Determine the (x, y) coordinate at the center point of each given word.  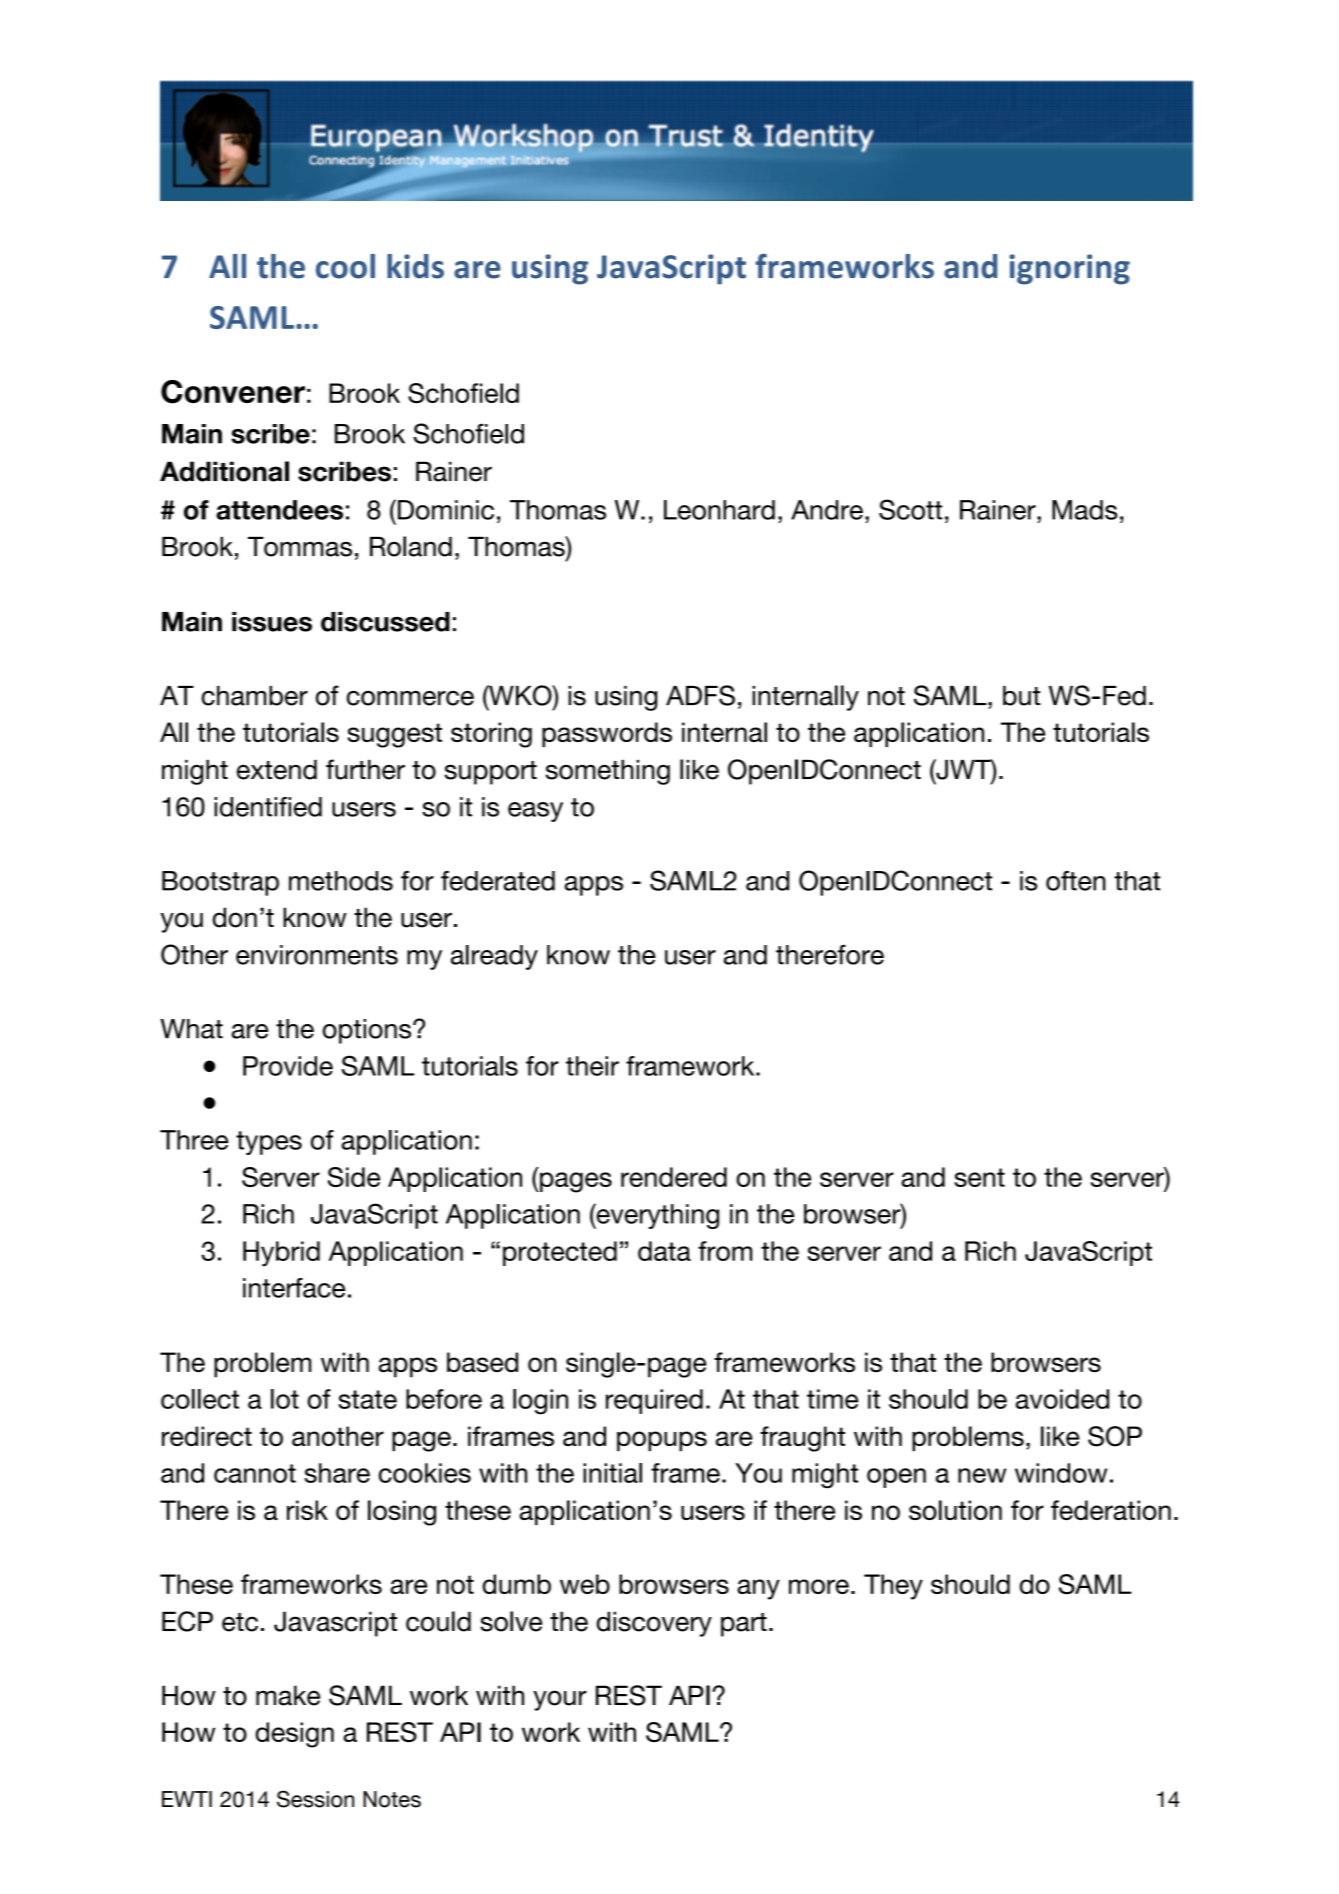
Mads (1084, 510)
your (560, 1700)
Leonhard (719, 510)
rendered (674, 1177)
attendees (279, 510)
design (294, 1735)
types (269, 1143)
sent (979, 1177)
